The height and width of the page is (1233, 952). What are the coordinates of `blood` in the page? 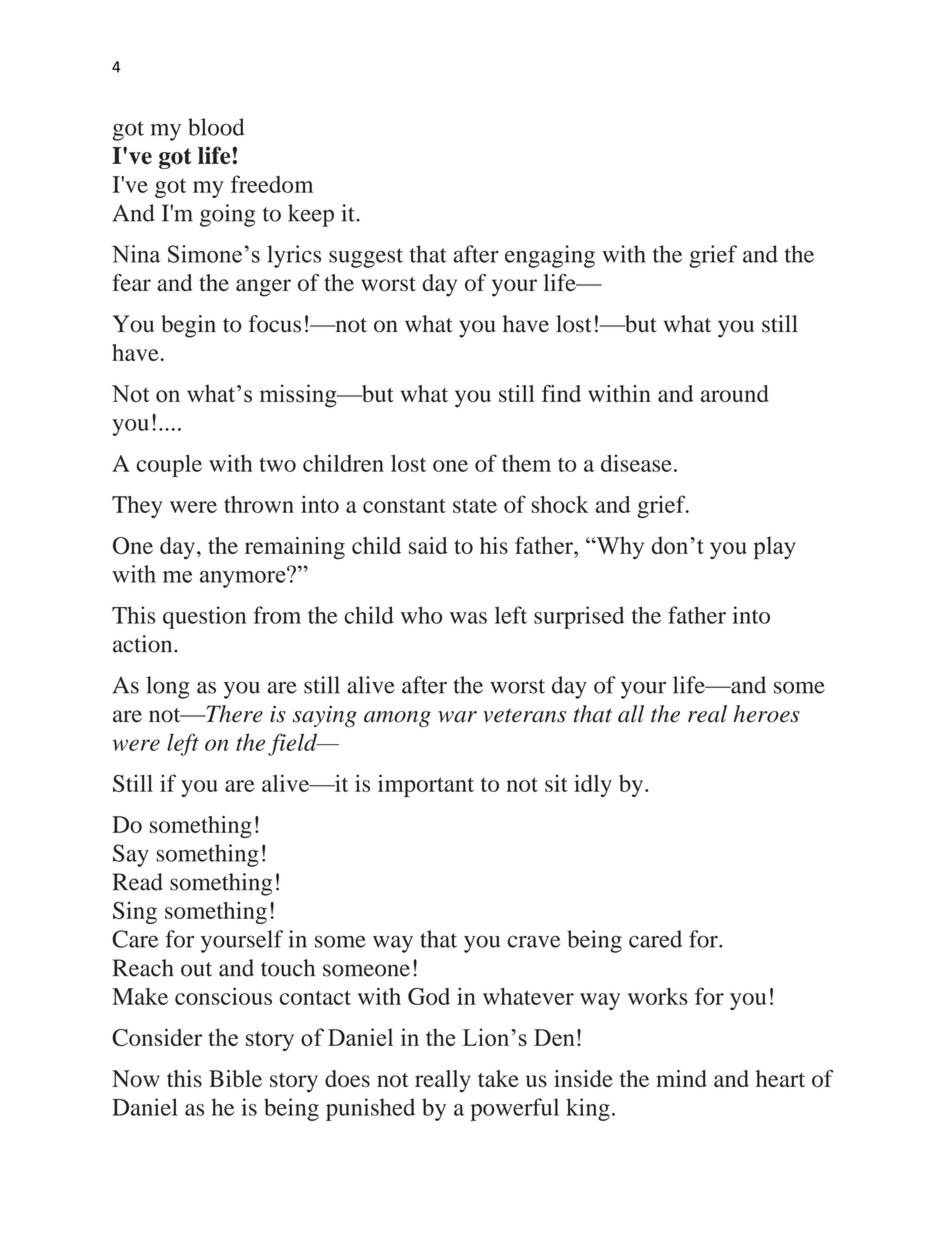 It's located at (216, 127).
